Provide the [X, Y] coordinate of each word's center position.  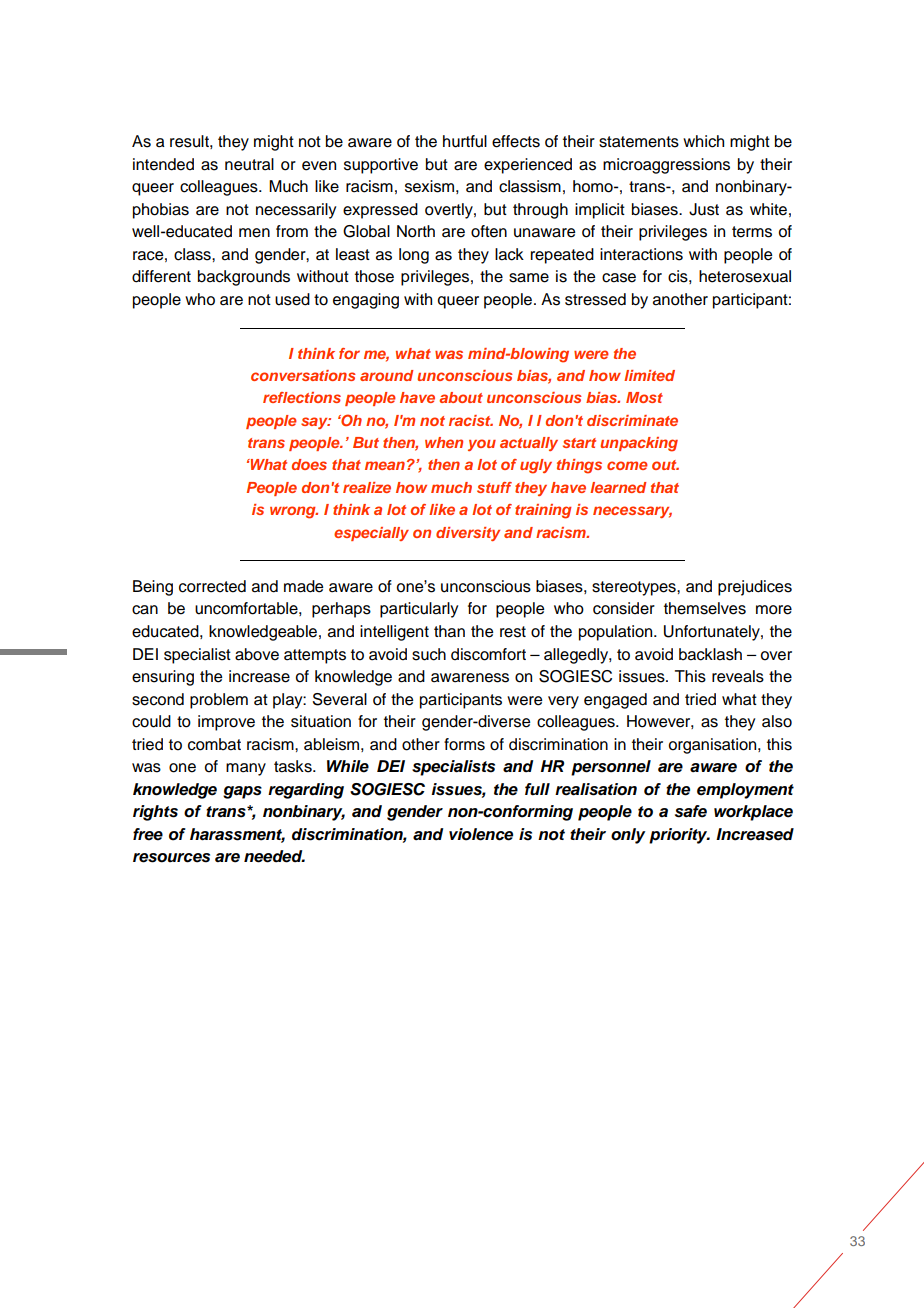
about [461, 397]
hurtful [465, 141]
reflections [302, 397]
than [449, 631]
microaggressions [666, 166]
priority [679, 836]
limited [649, 375]
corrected [212, 586]
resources [171, 858]
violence [481, 834]
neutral [249, 164]
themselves [705, 608]
